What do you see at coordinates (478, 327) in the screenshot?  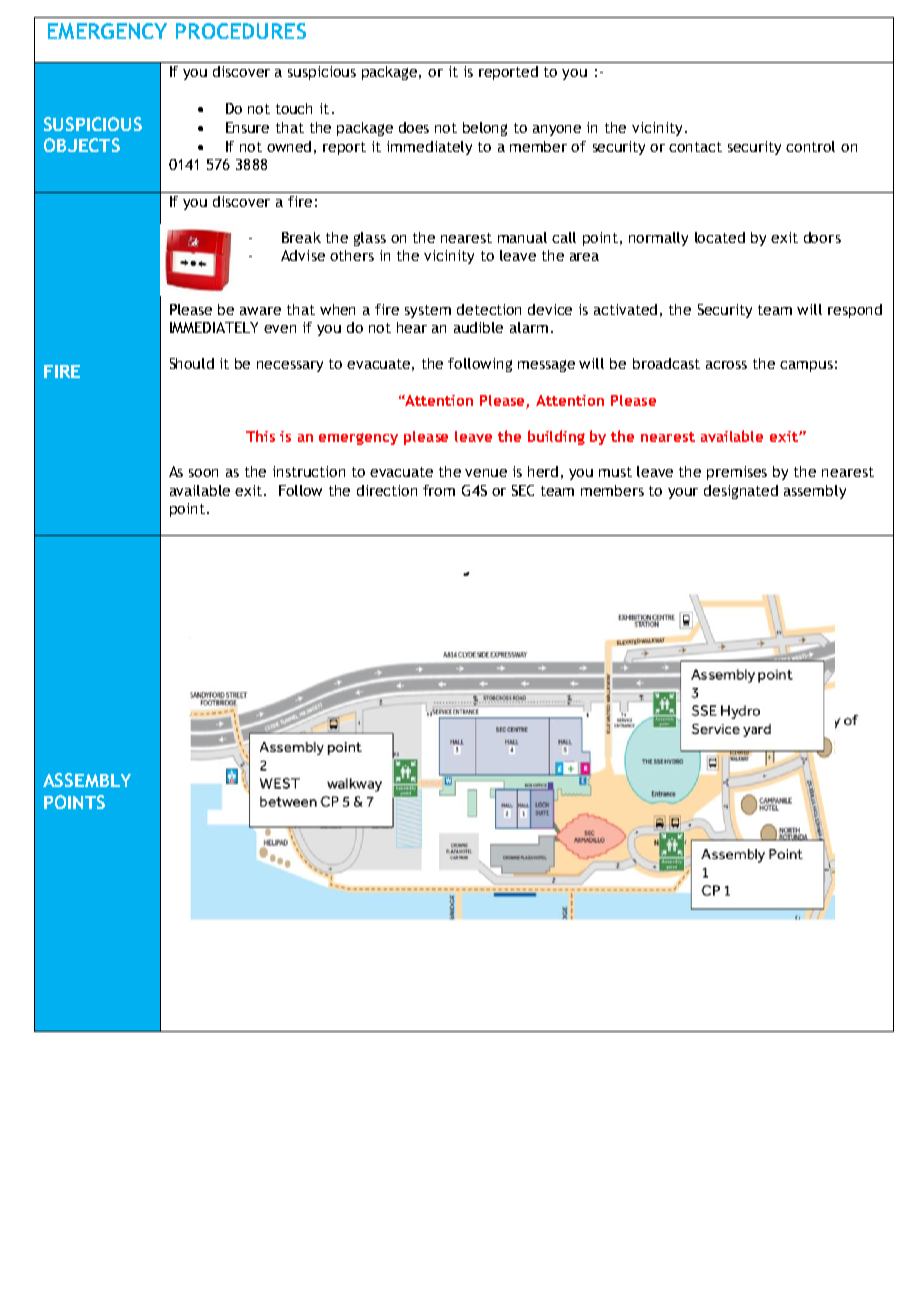 I see `audible` at bounding box center [478, 327].
